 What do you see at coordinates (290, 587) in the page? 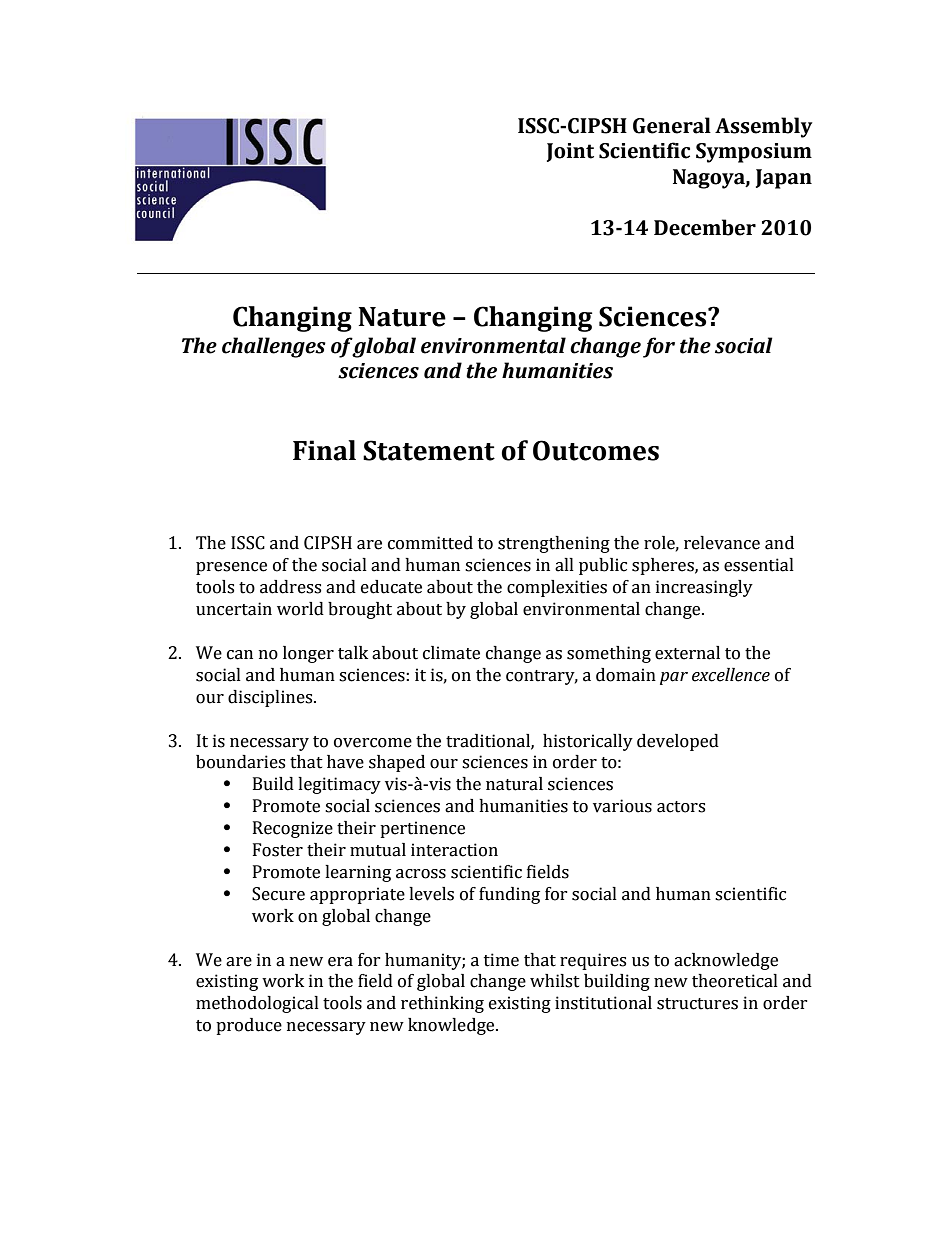
I see `address` at bounding box center [290, 587].
